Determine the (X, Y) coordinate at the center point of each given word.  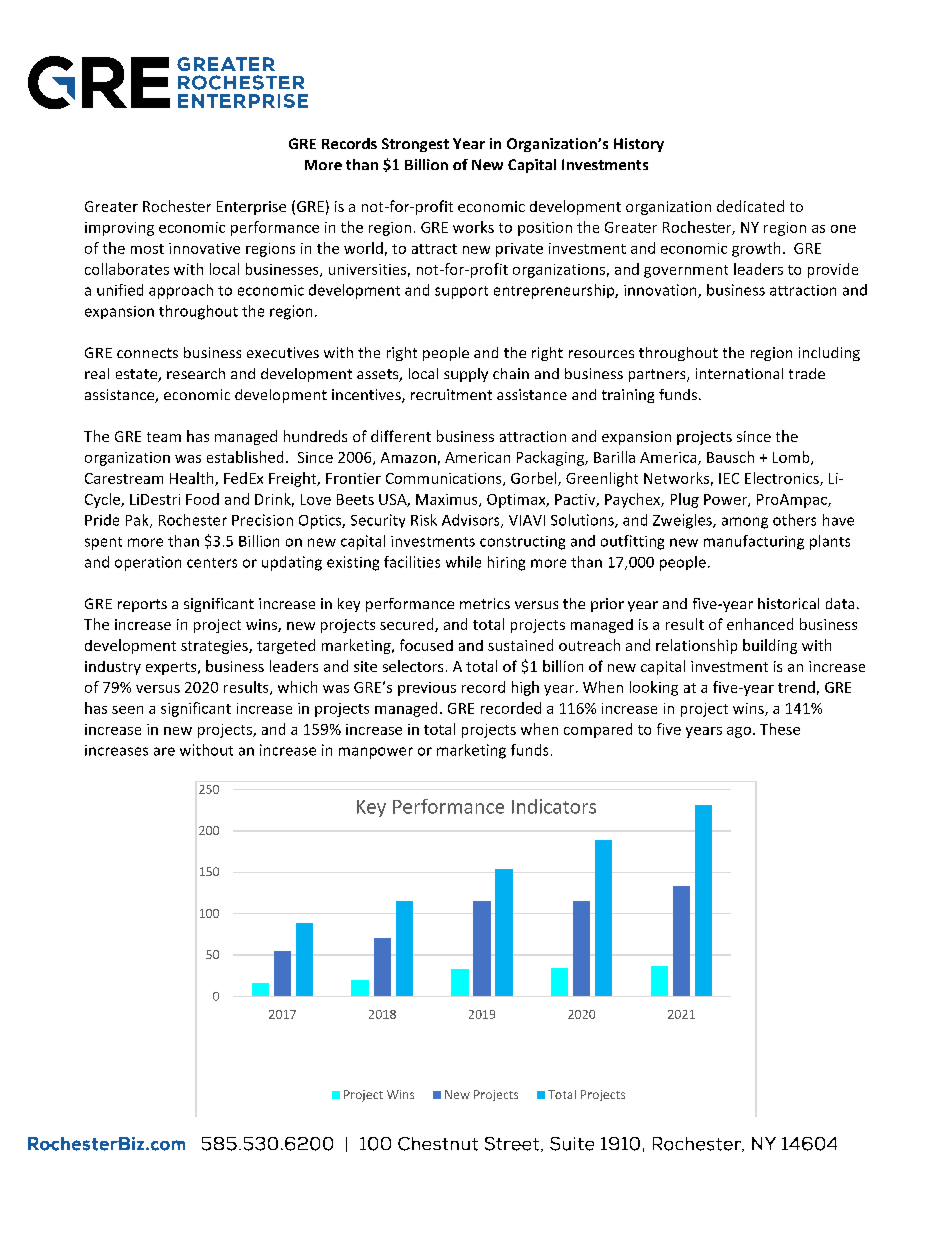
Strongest (415, 145)
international (739, 373)
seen (127, 710)
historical (788, 603)
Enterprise (251, 208)
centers (212, 563)
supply (466, 375)
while (463, 562)
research (196, 373)
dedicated (750, 206)
